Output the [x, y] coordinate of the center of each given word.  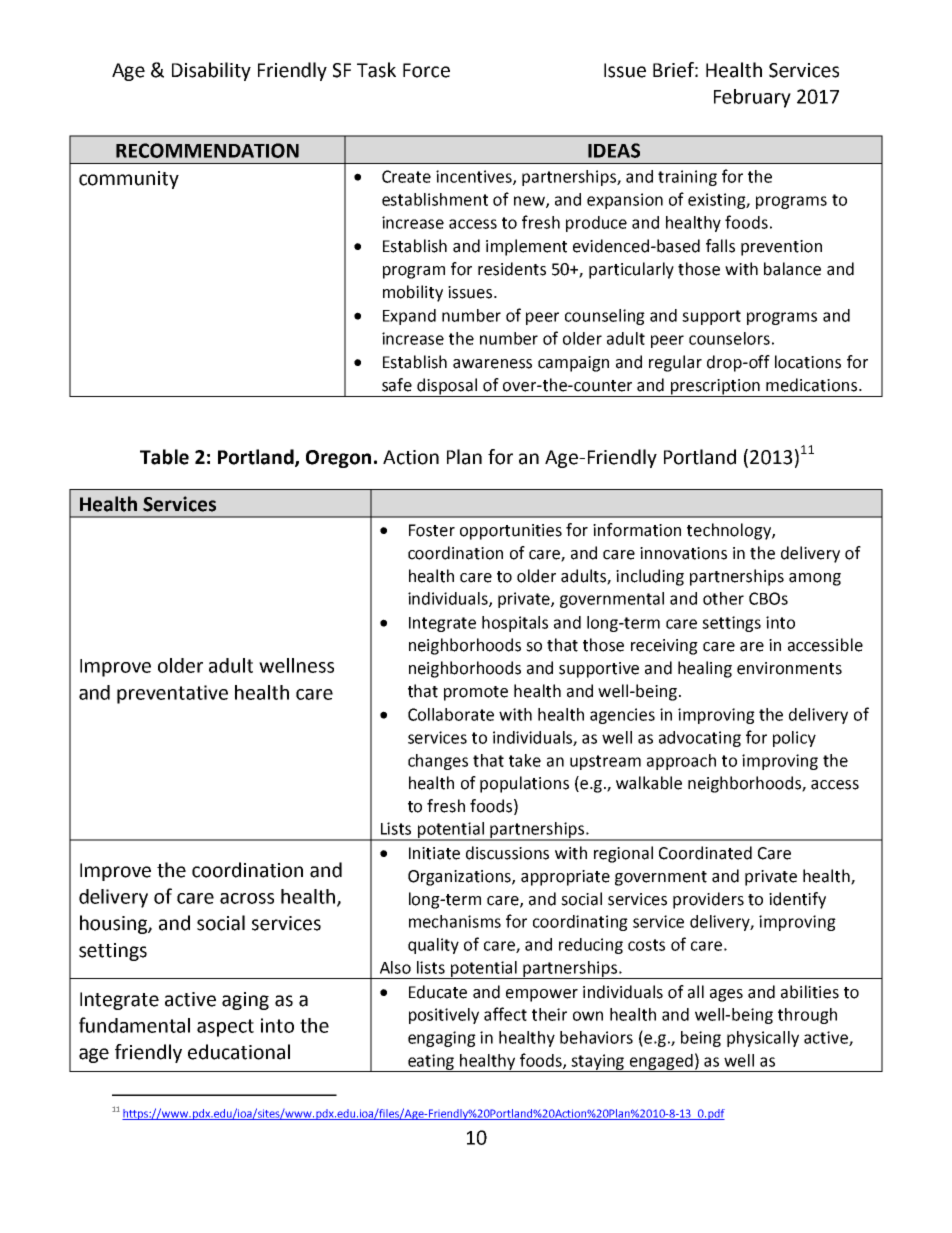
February [752, 98]
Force [426, 70]
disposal [447, 387]
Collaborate [451, 714]
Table [164, 457]
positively [444, 1016]
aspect [225, 1028]
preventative [172, 694]
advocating [700, 739]
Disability [211, 71]
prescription [715, 388]
